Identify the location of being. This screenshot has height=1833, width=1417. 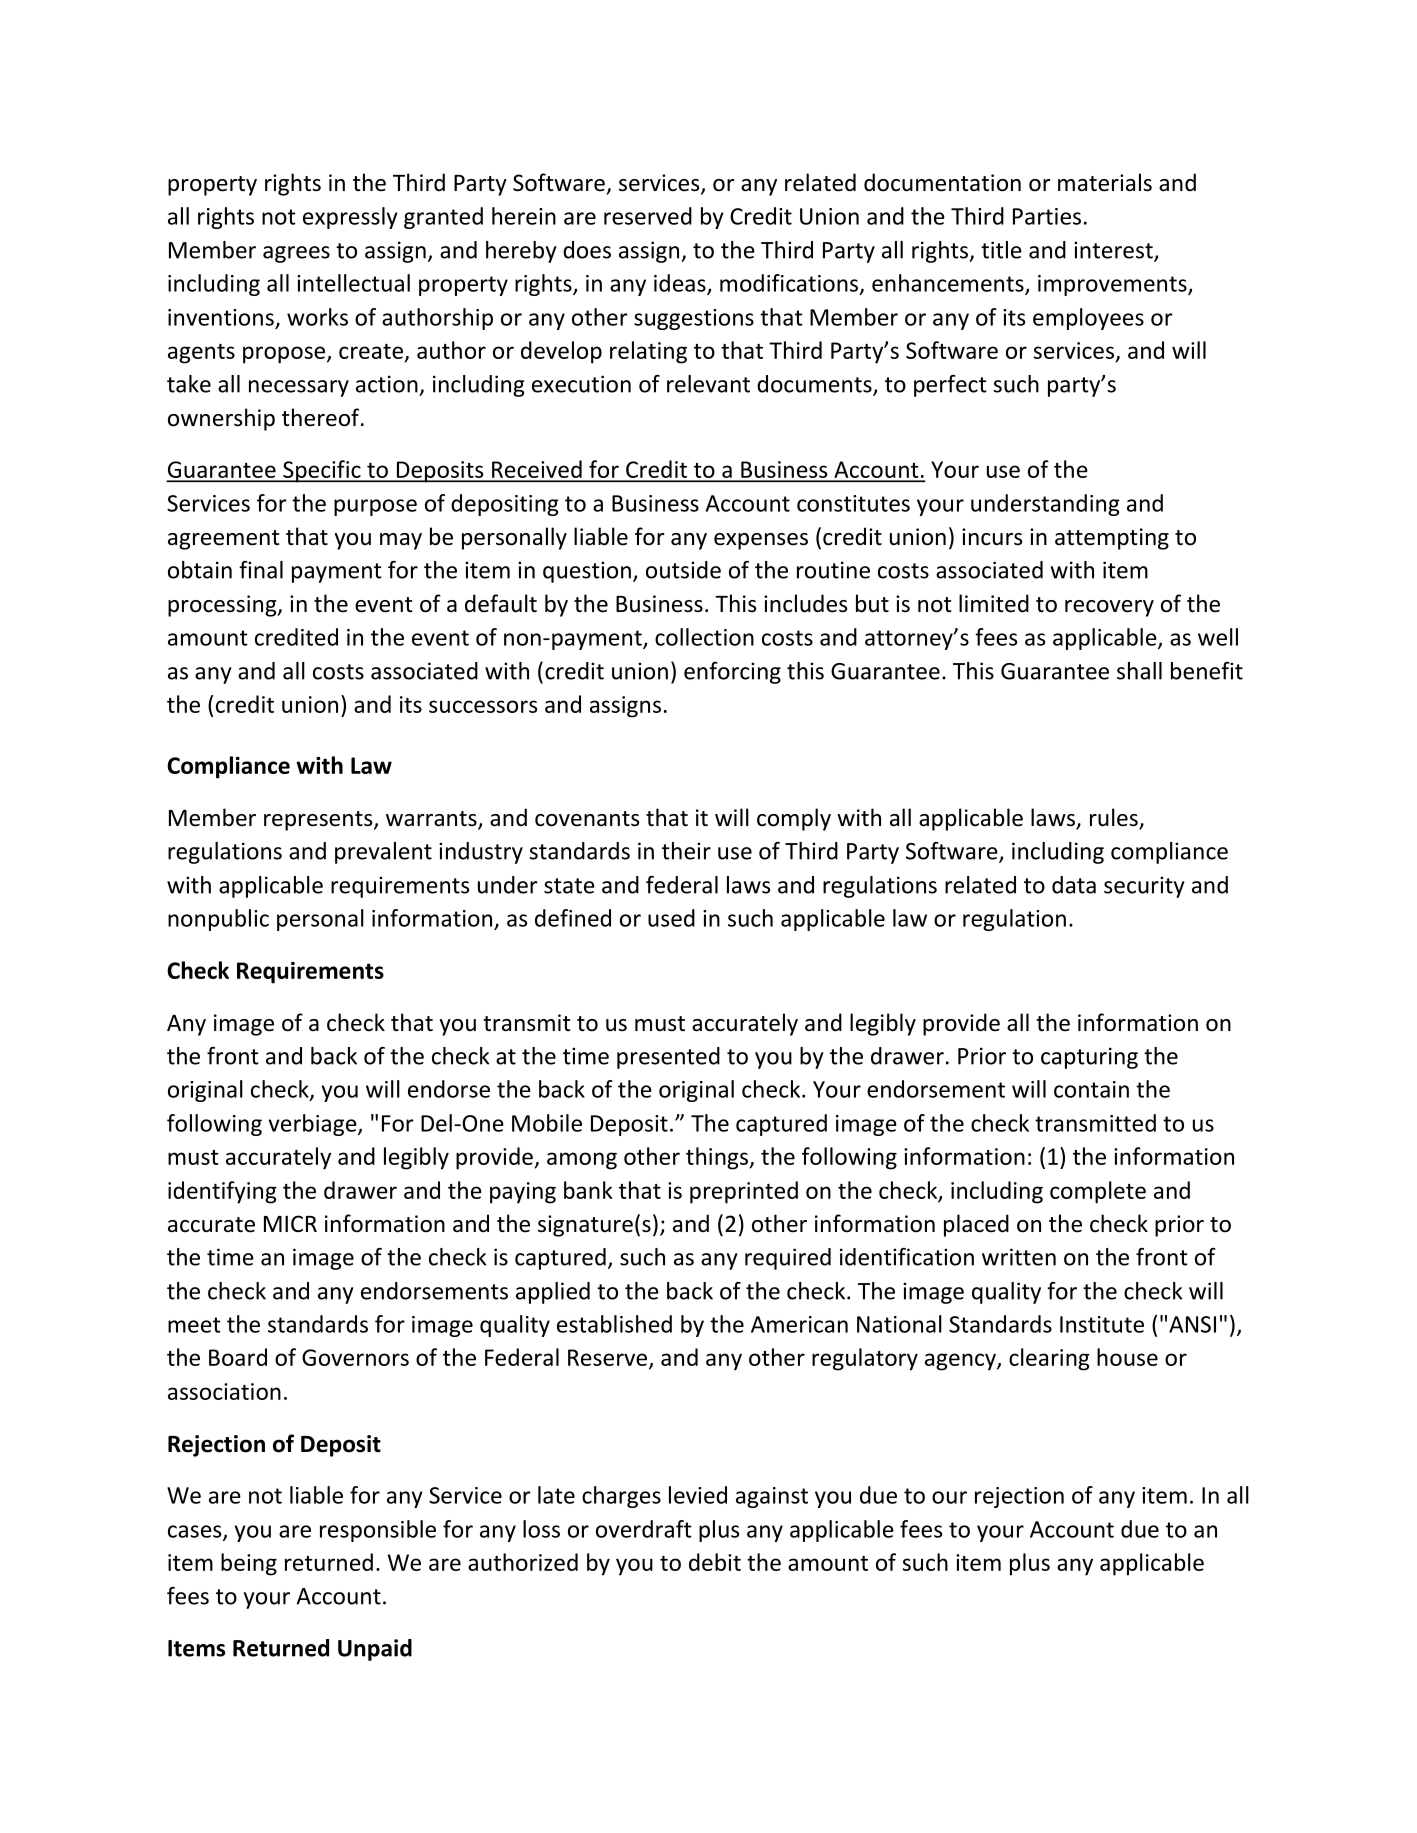
(249, 1564).
